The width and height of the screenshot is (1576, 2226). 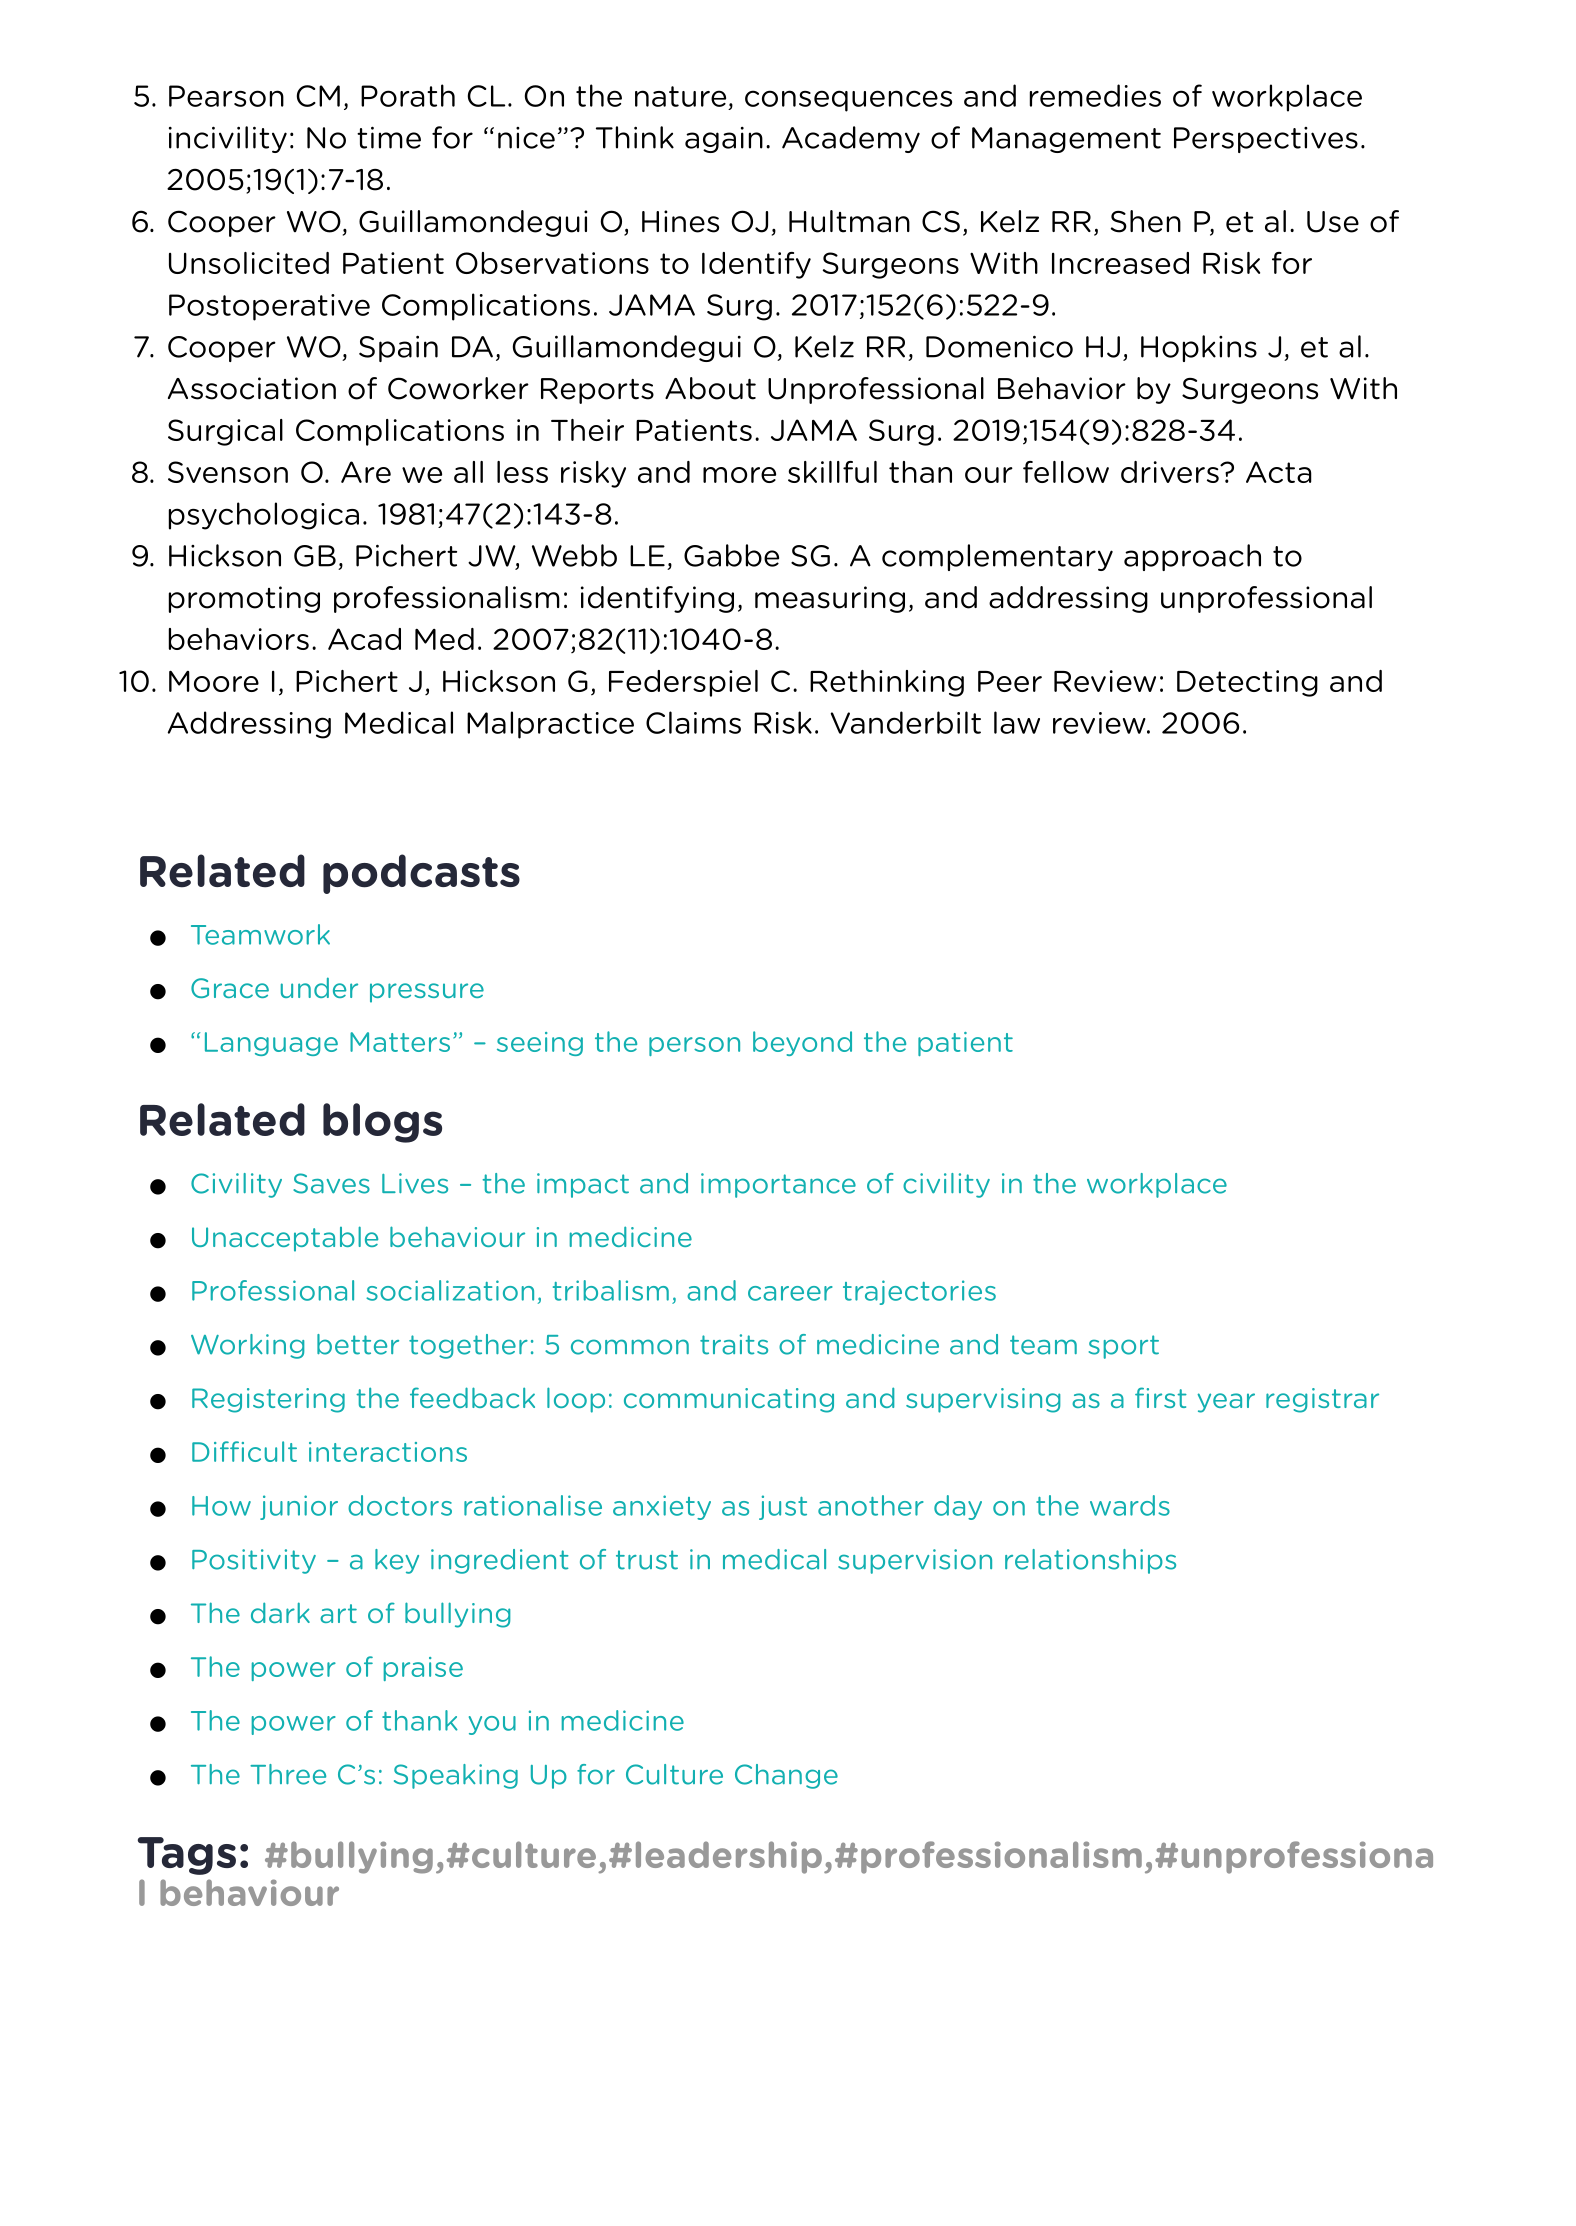 I want to click on Unacceptable, so click(x=285, y=1239).
